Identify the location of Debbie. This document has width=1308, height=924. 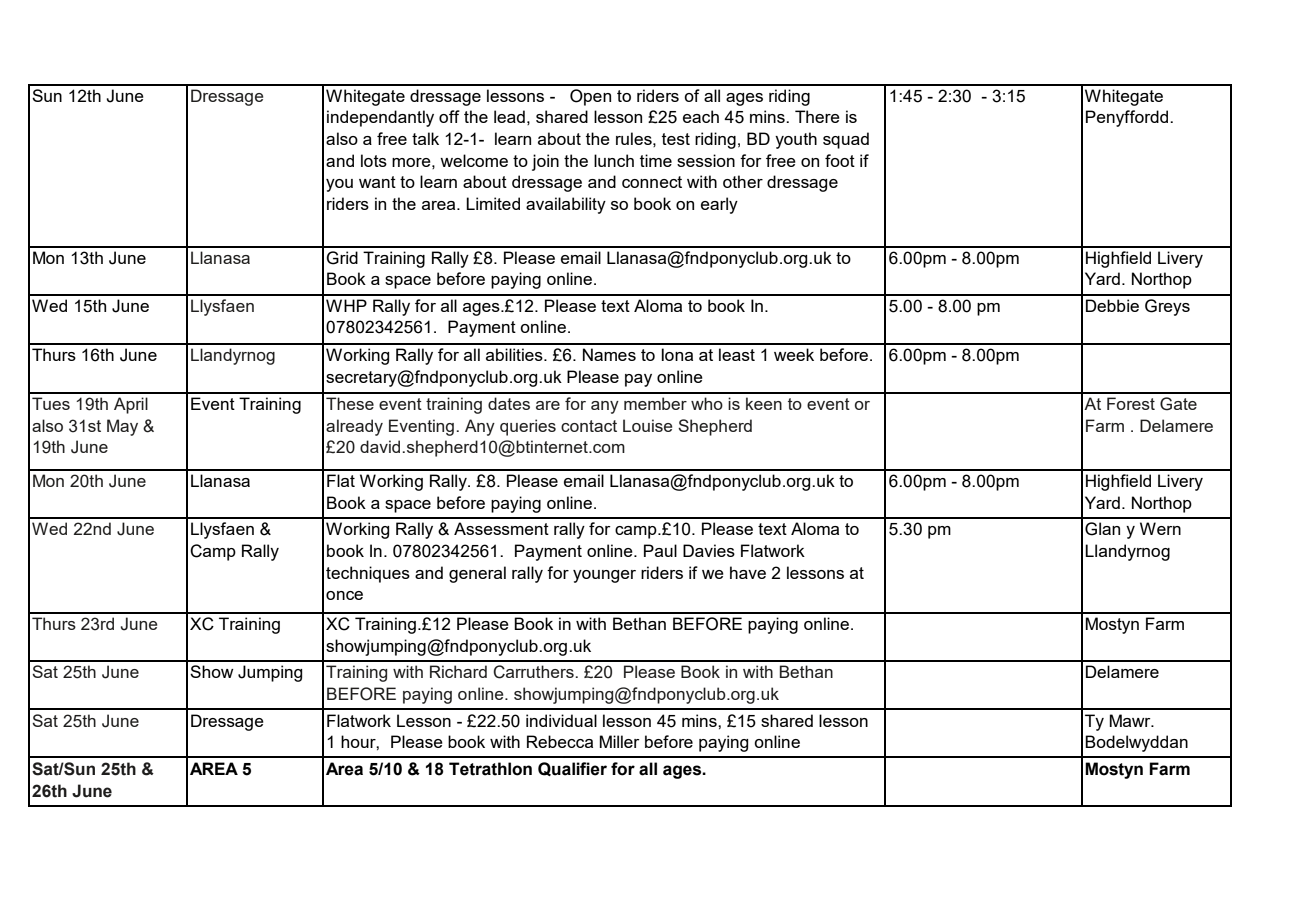
(1112, 305).
